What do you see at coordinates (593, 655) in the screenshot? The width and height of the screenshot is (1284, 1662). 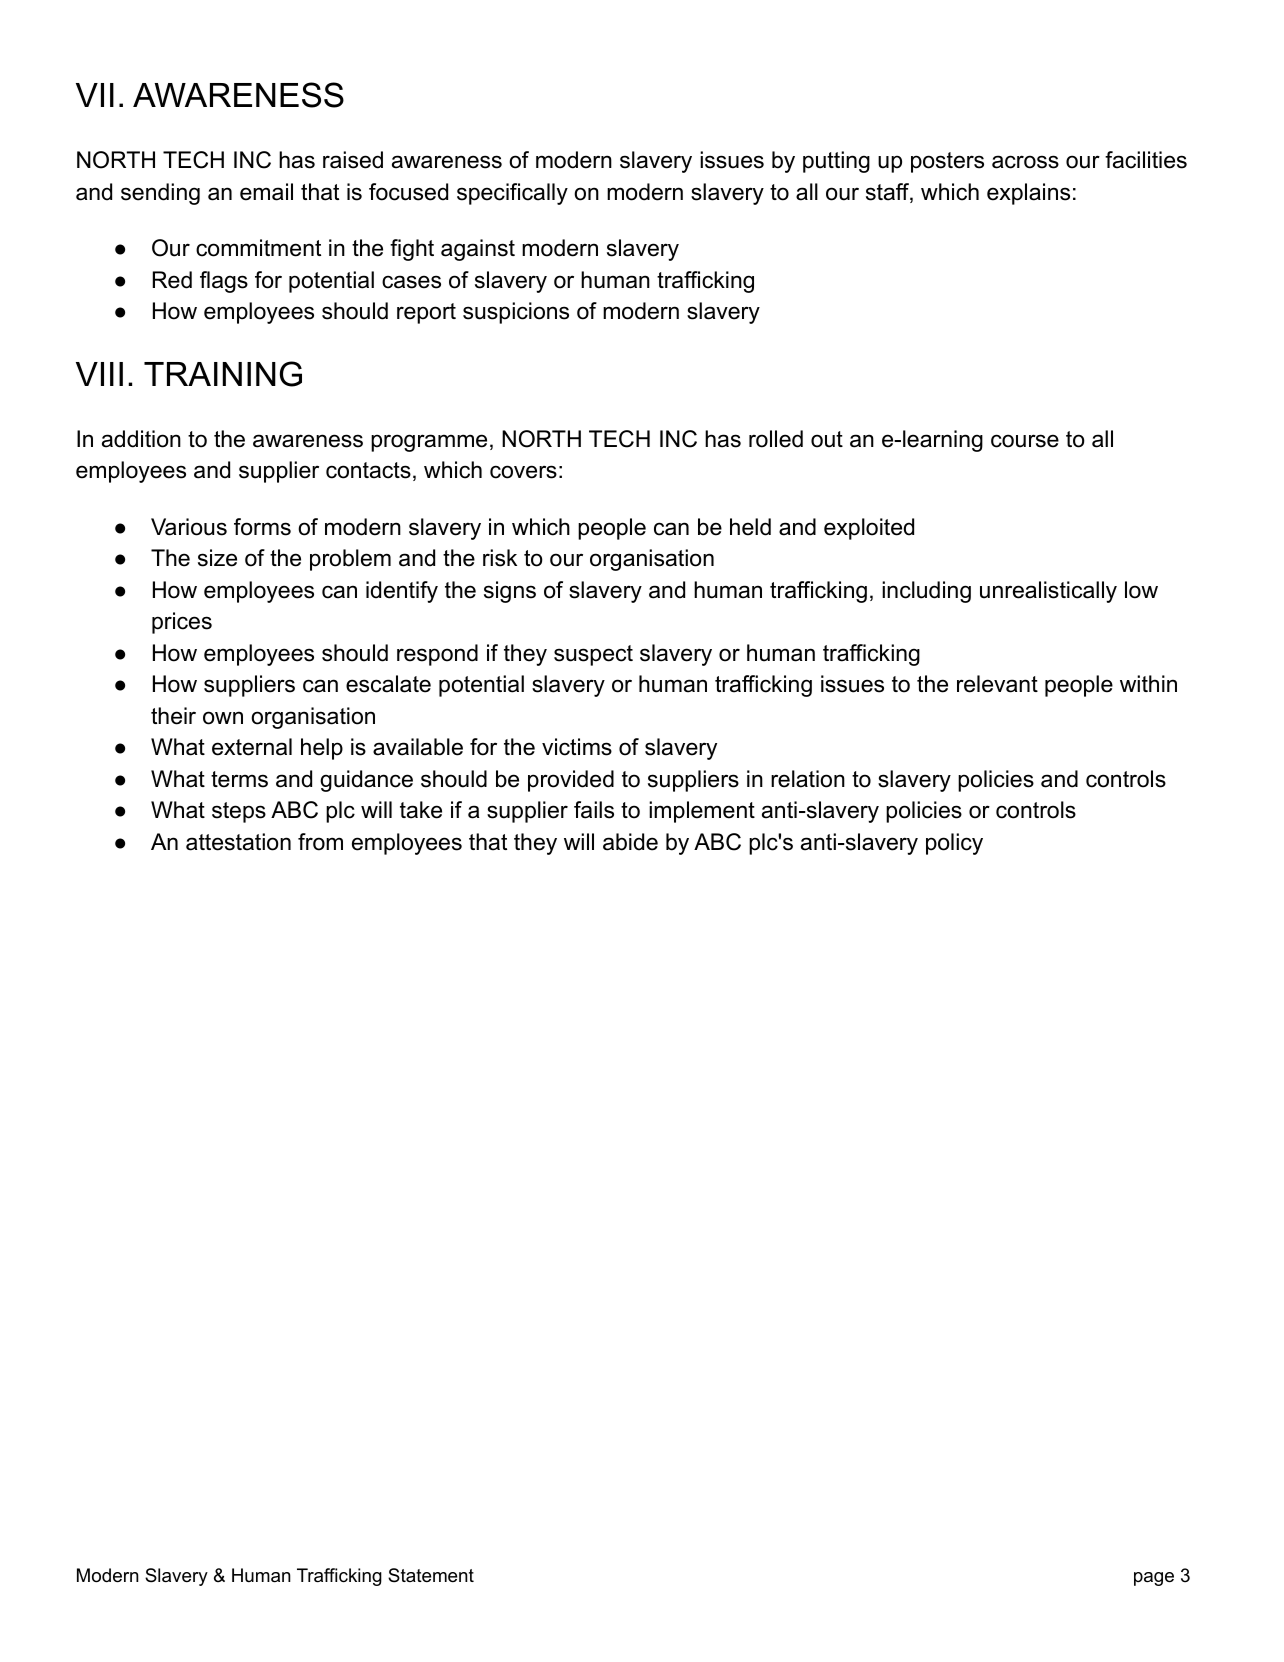 I see `suspect` at bounding box center [593, 655].
